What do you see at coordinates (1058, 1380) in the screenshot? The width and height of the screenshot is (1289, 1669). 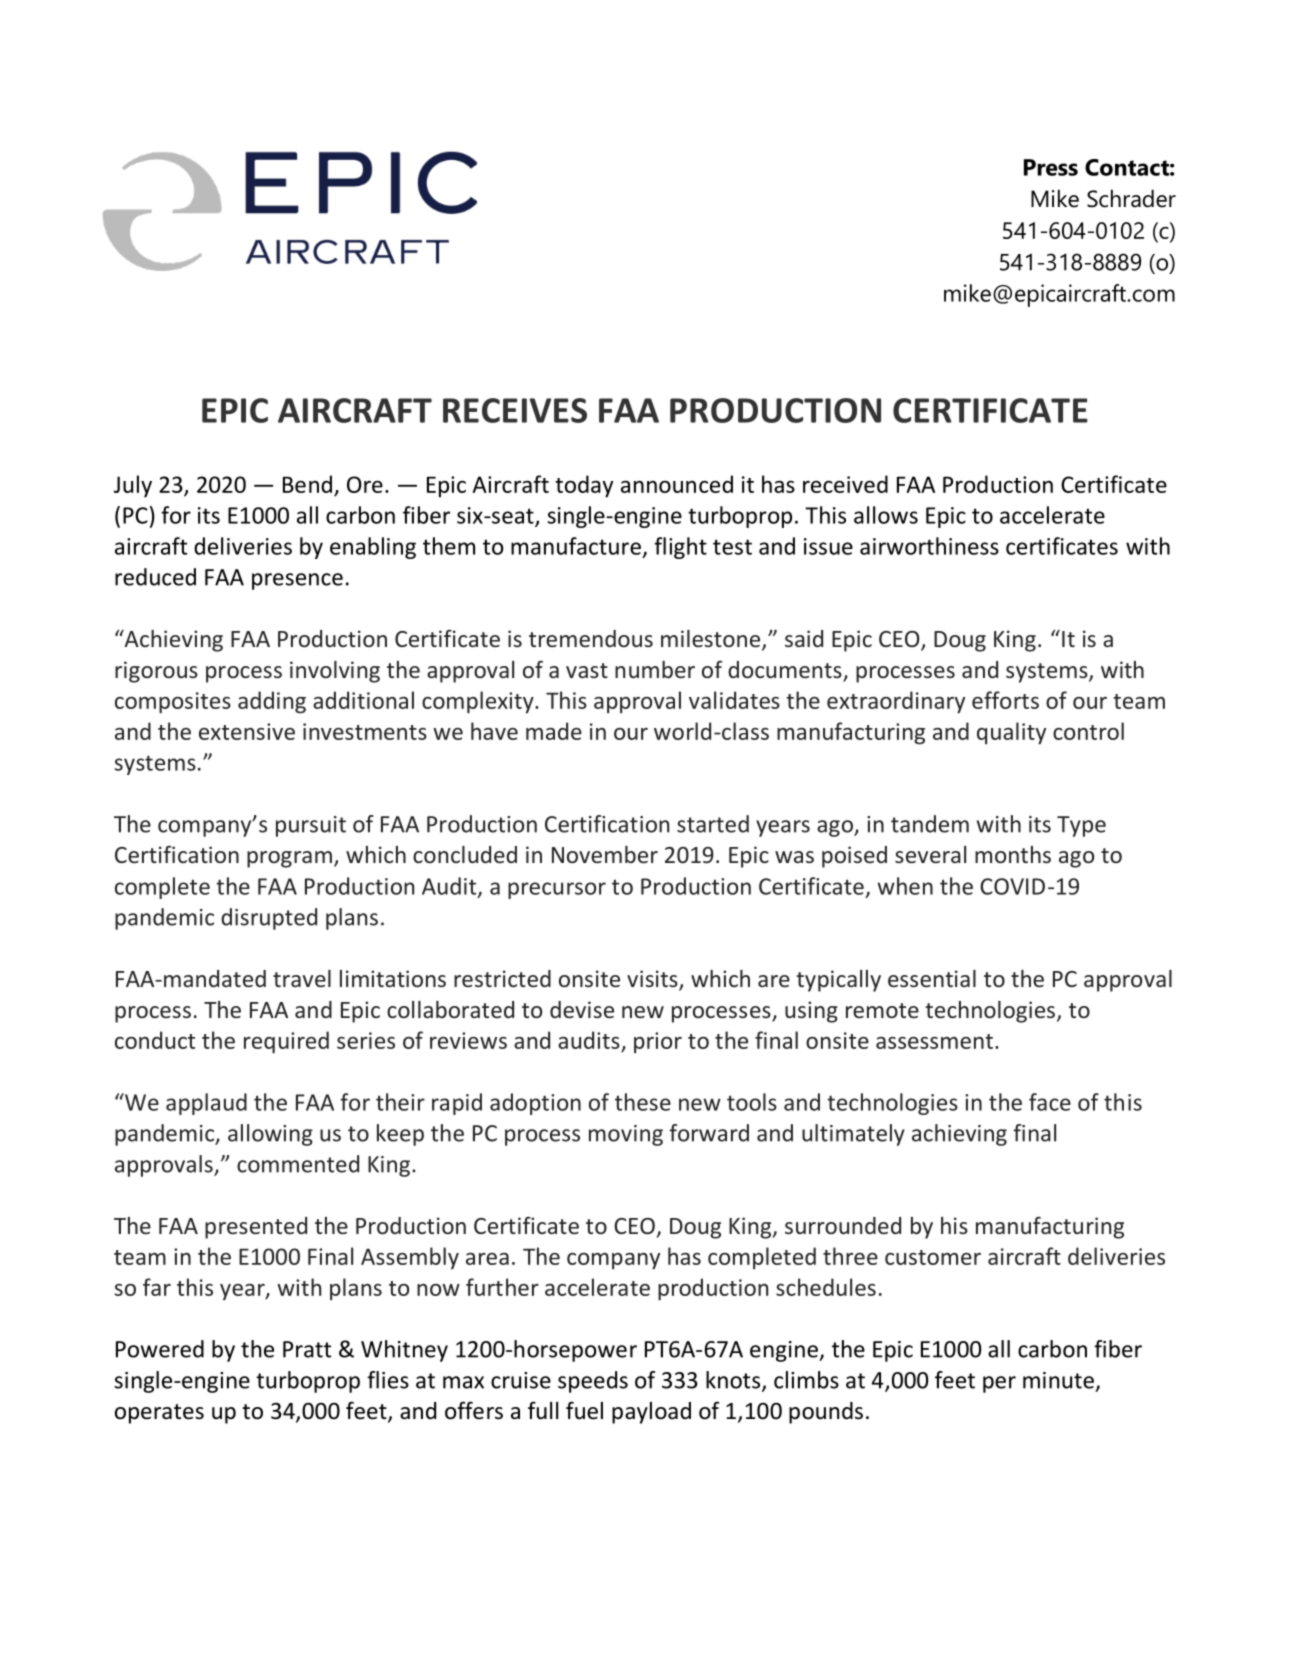 I see `minute` at bounding box center [1058, 1380].
